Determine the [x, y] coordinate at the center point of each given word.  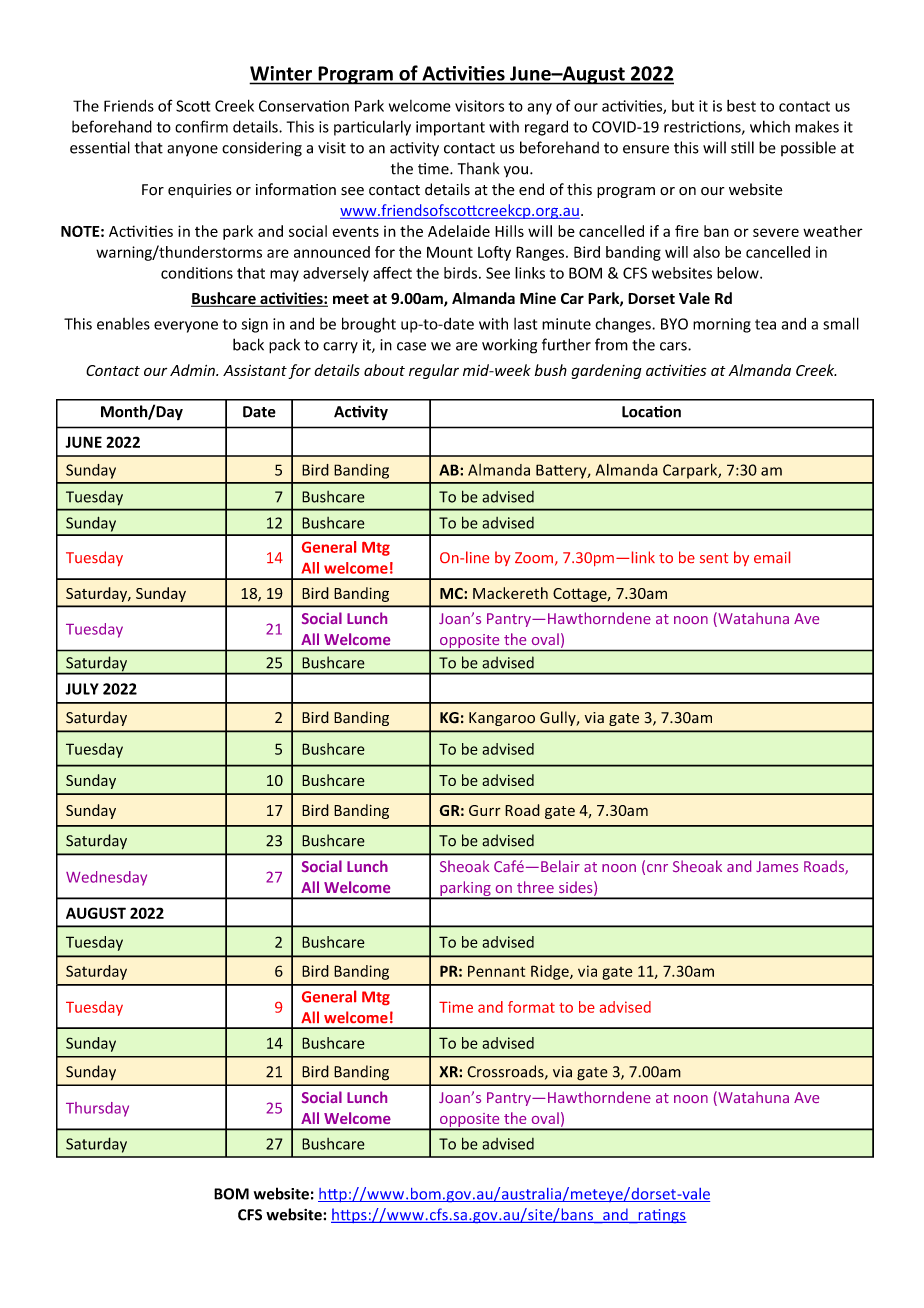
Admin [193, 370]
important [450, 128]
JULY [82, 689]
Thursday [97, 1109]
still [742, 147]
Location [651, 411]
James [777, 866]
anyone [192, 150]
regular [434, 371]
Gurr [485, 810]
